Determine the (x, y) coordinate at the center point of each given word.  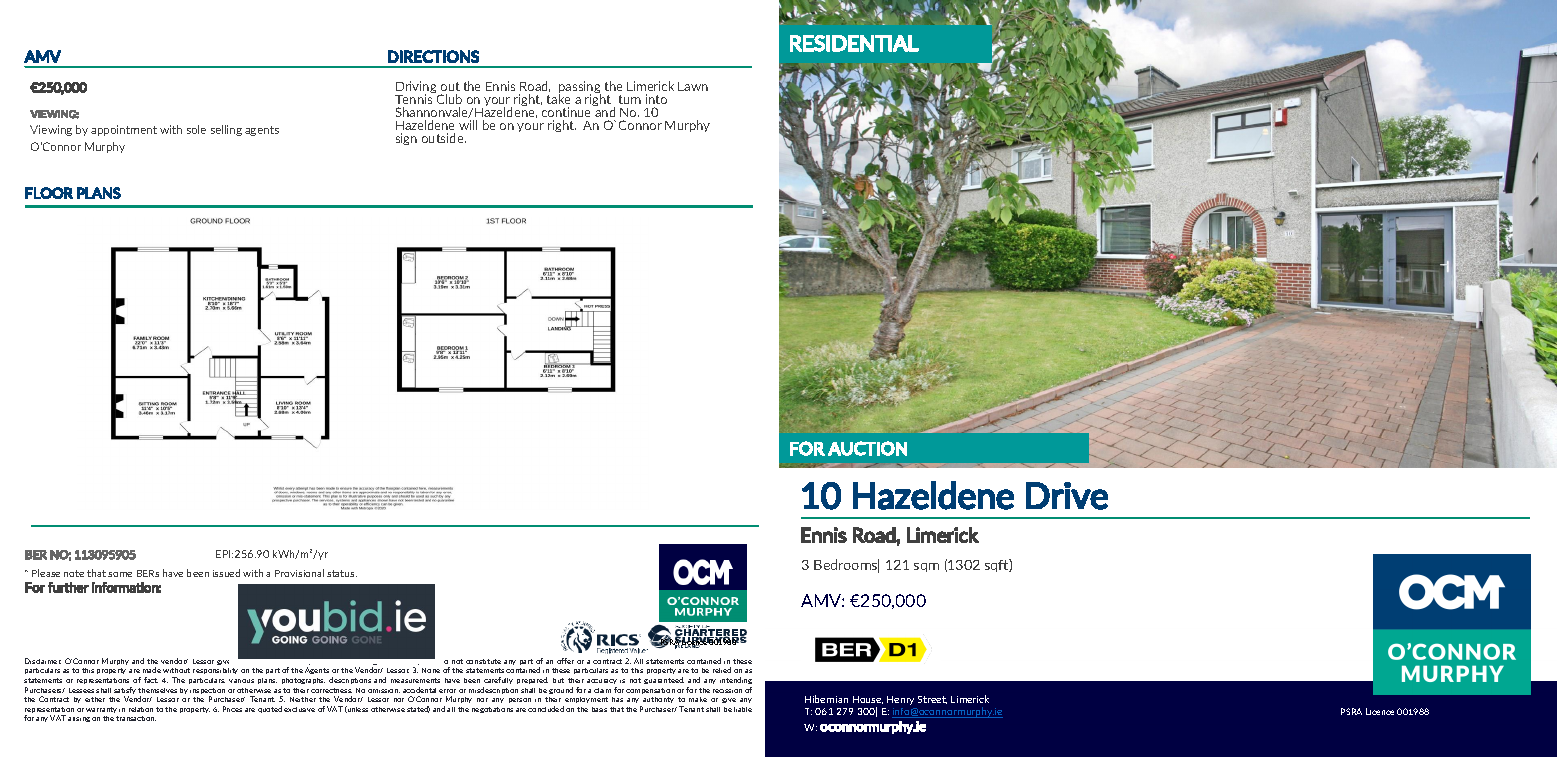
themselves (157, 690)
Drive (1067, 496)
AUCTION (867, 448)
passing (580, 88)
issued (226, 573)
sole (196, 129)
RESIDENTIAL (854, 43)
